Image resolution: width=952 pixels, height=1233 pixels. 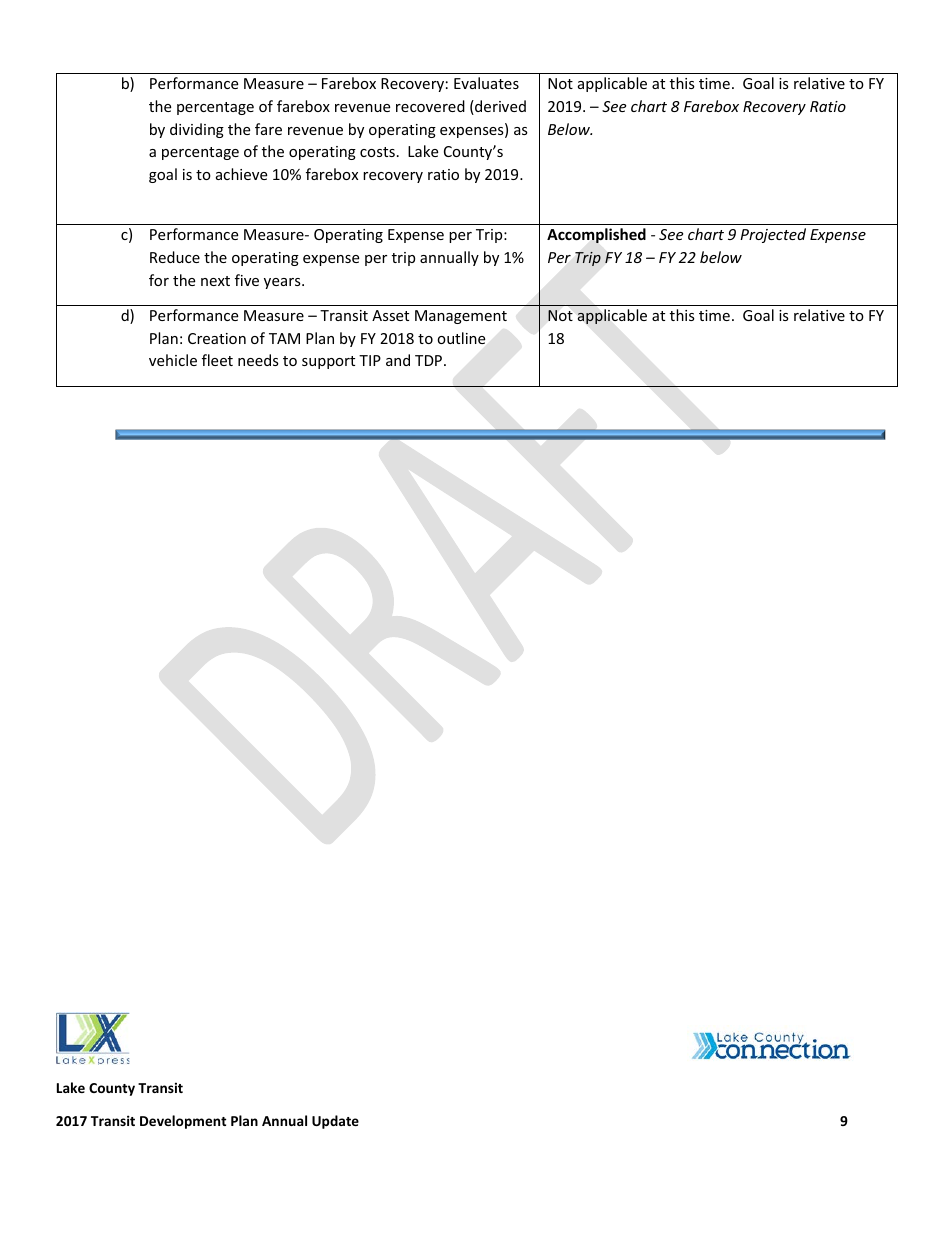 I want to click on Accomplished, so click(x=596, y=235).
